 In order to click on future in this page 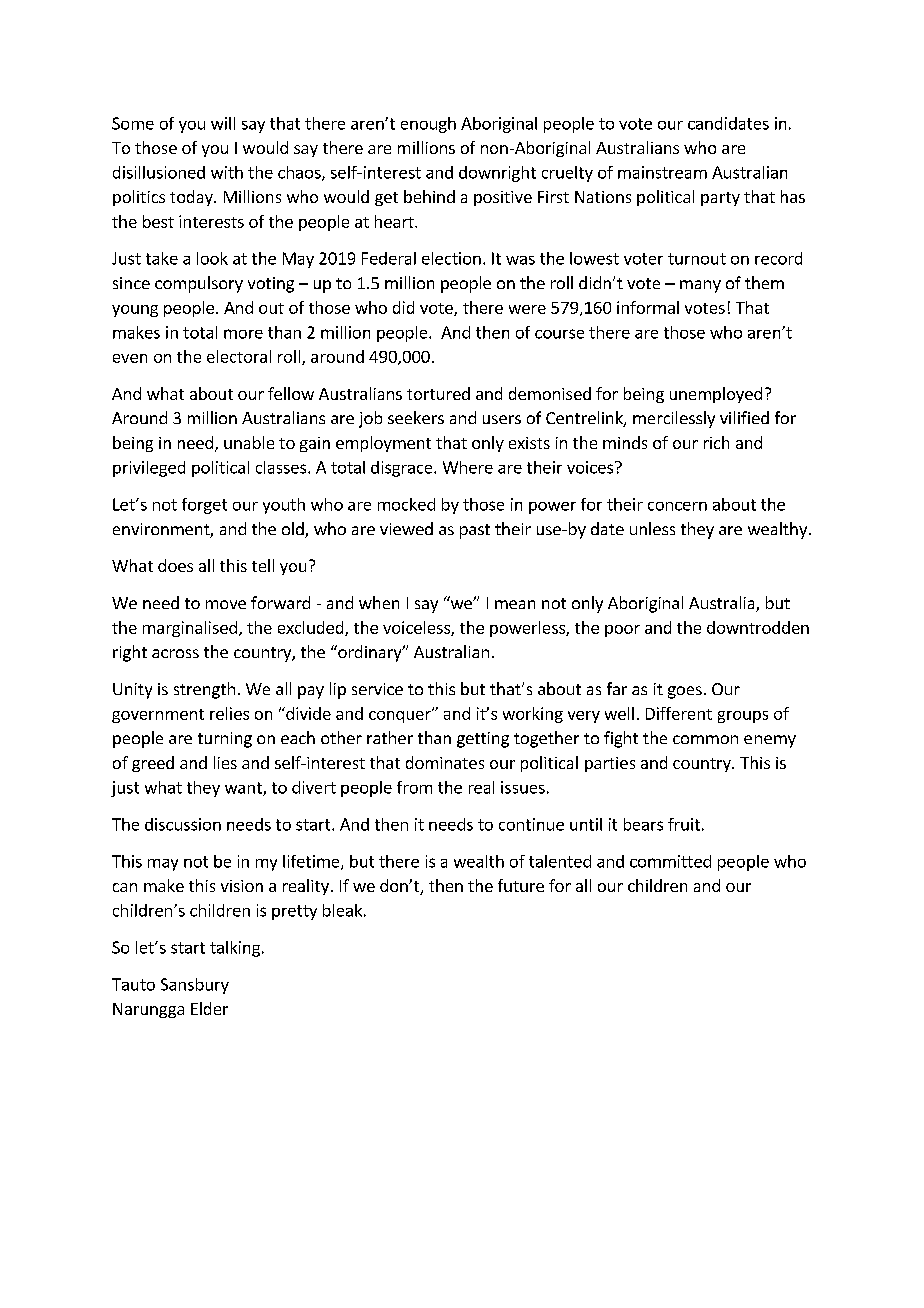, I will do `click(521, 885)`.
